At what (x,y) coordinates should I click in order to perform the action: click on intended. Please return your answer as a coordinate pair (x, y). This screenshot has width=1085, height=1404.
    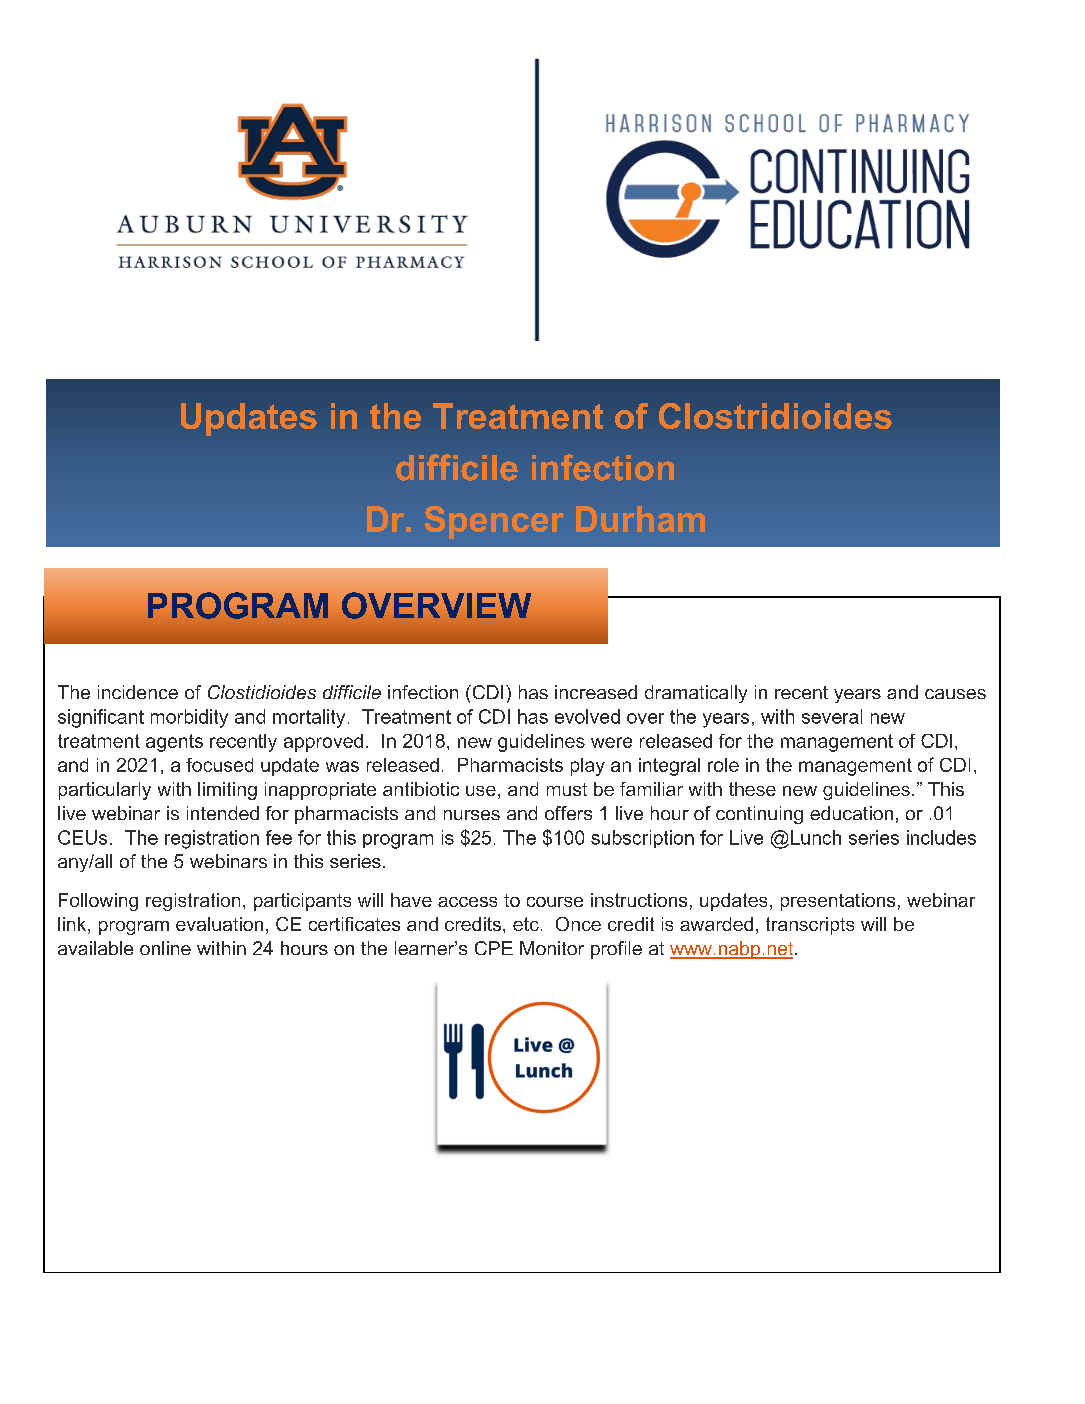
    Looking at the image, I should click on (223, 813).
